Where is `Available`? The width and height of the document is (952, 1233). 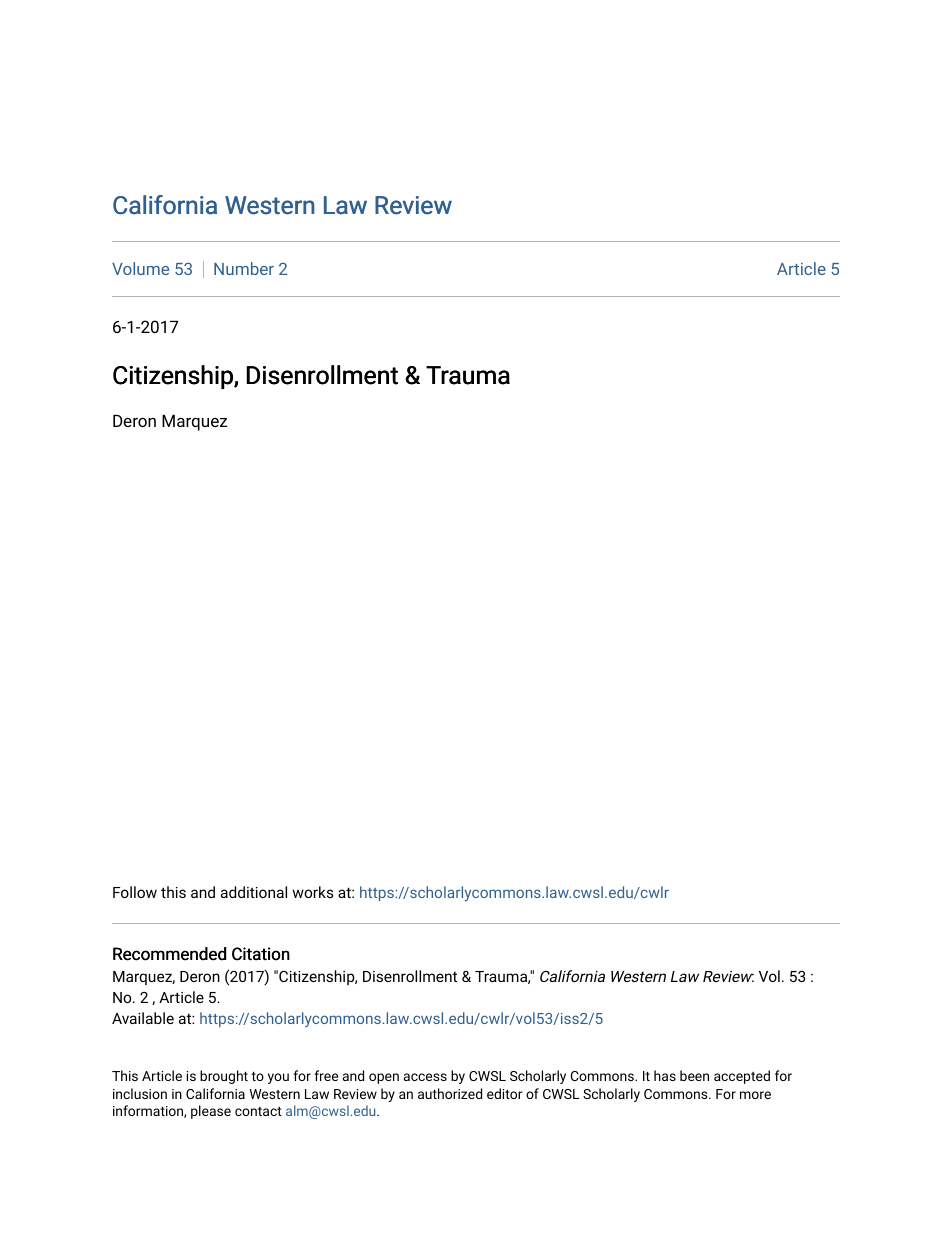 Available is located at coordinates (143, 1018).
